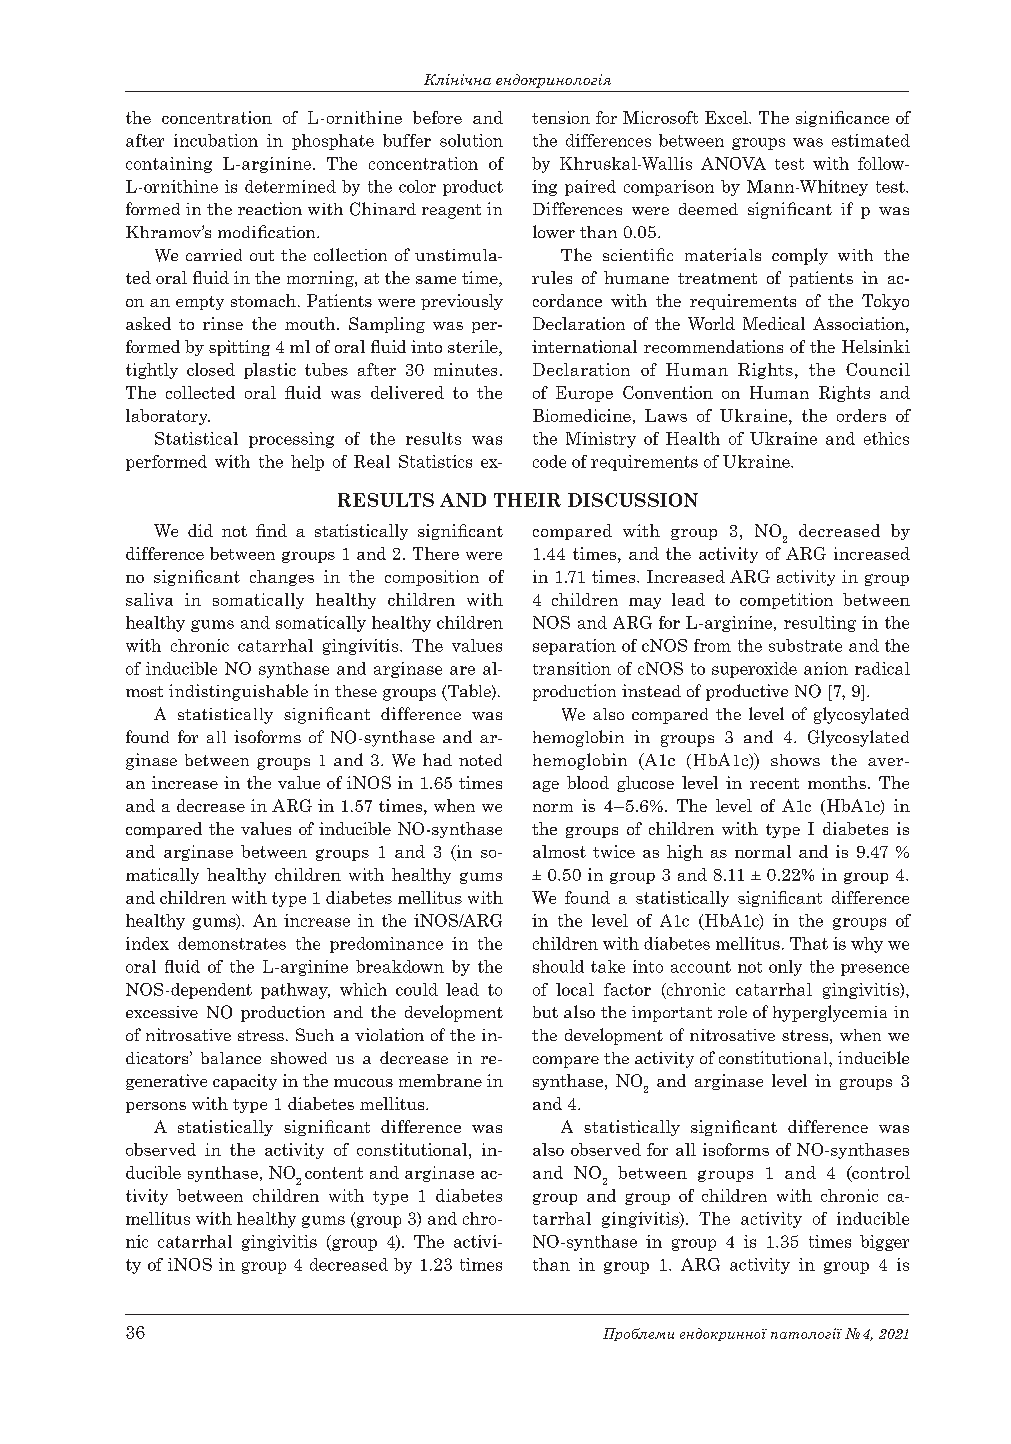  I want to click on control, so click(880, 1173).
